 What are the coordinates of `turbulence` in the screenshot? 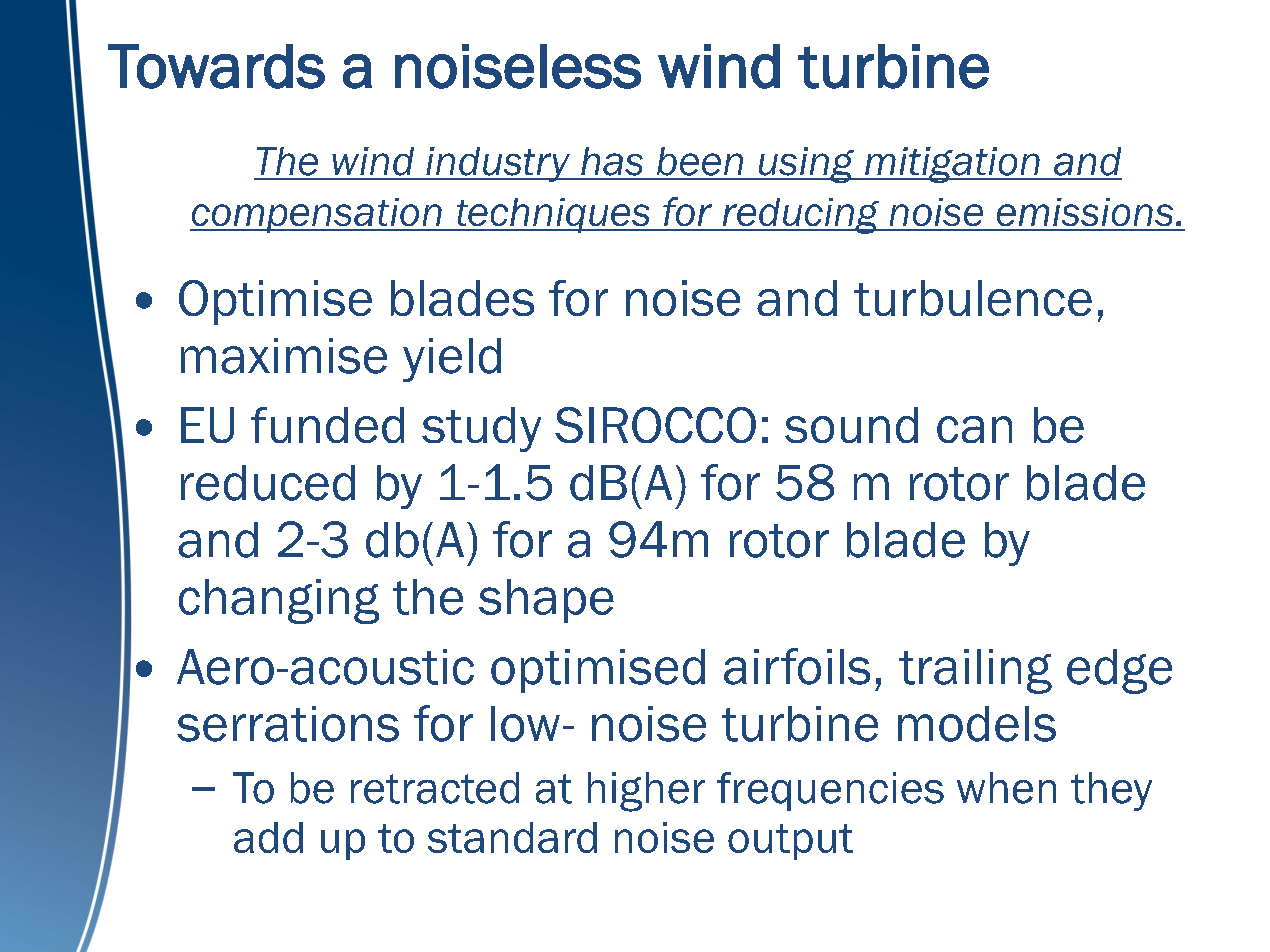 It's located at (973, 298).
